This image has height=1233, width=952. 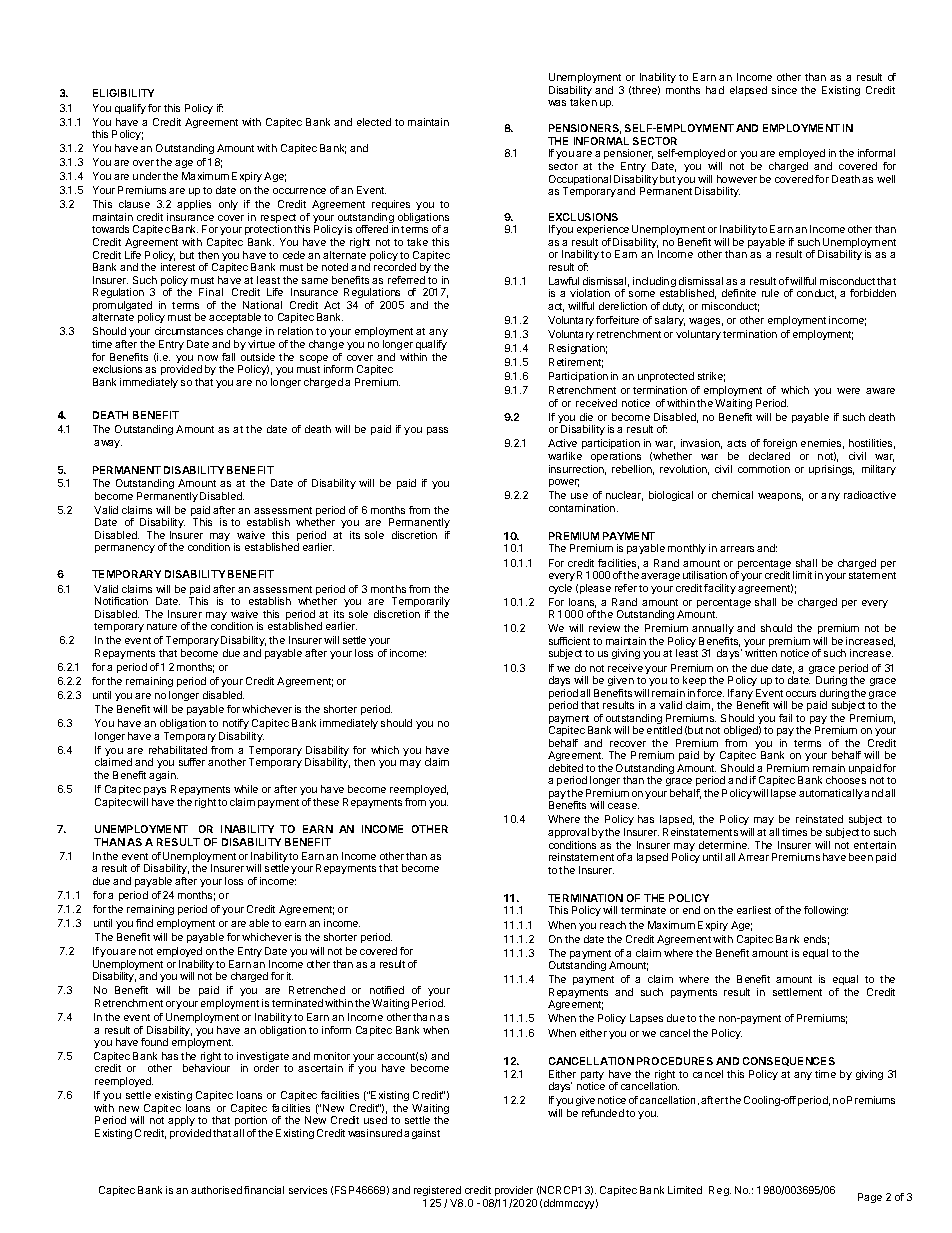 I want to click on nature, so click(x=162, y=626).
